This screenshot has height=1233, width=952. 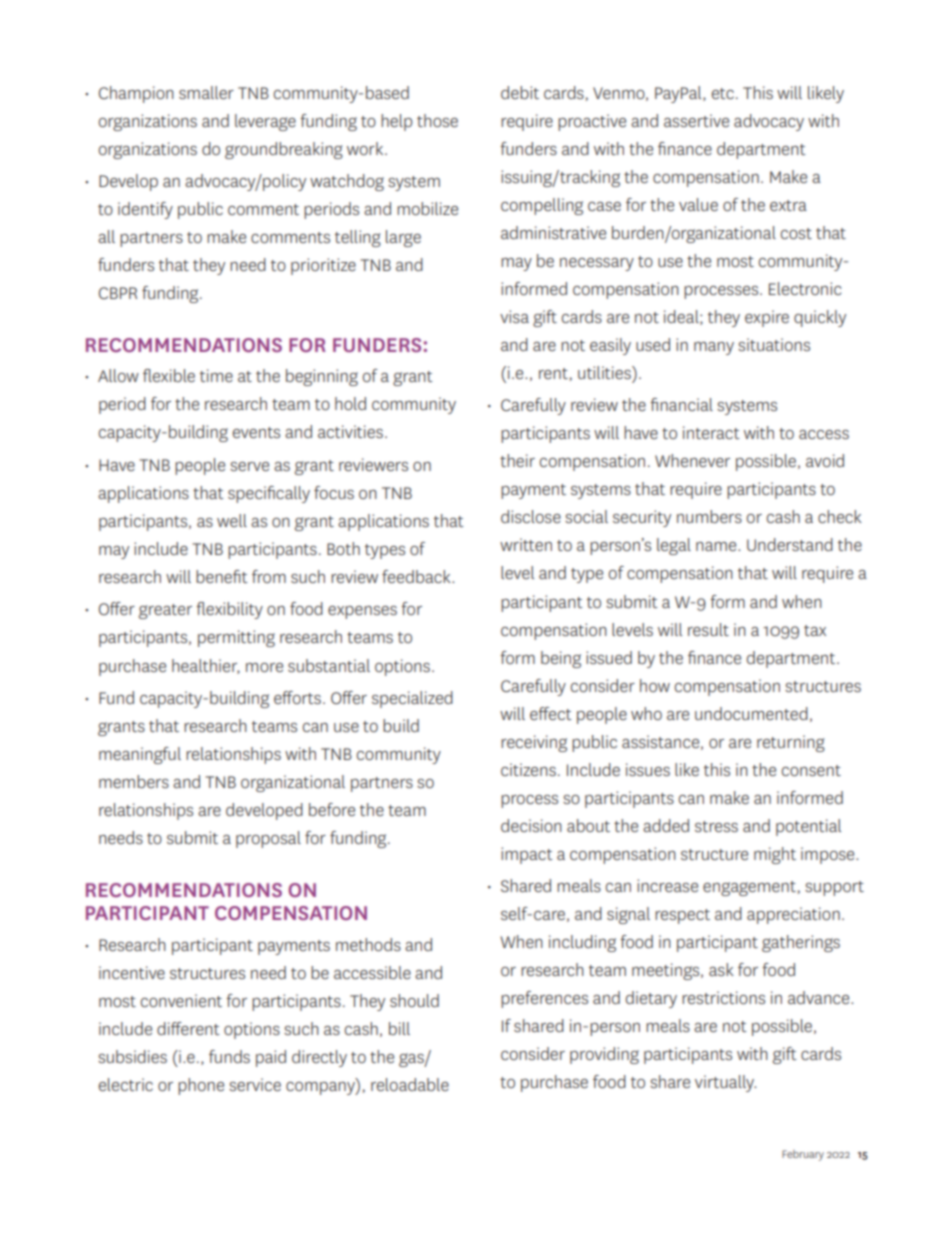 What do you see at coordinates (201, 1086) in the screenshot?
I see `phone` at bounding box center [201, 1086].
